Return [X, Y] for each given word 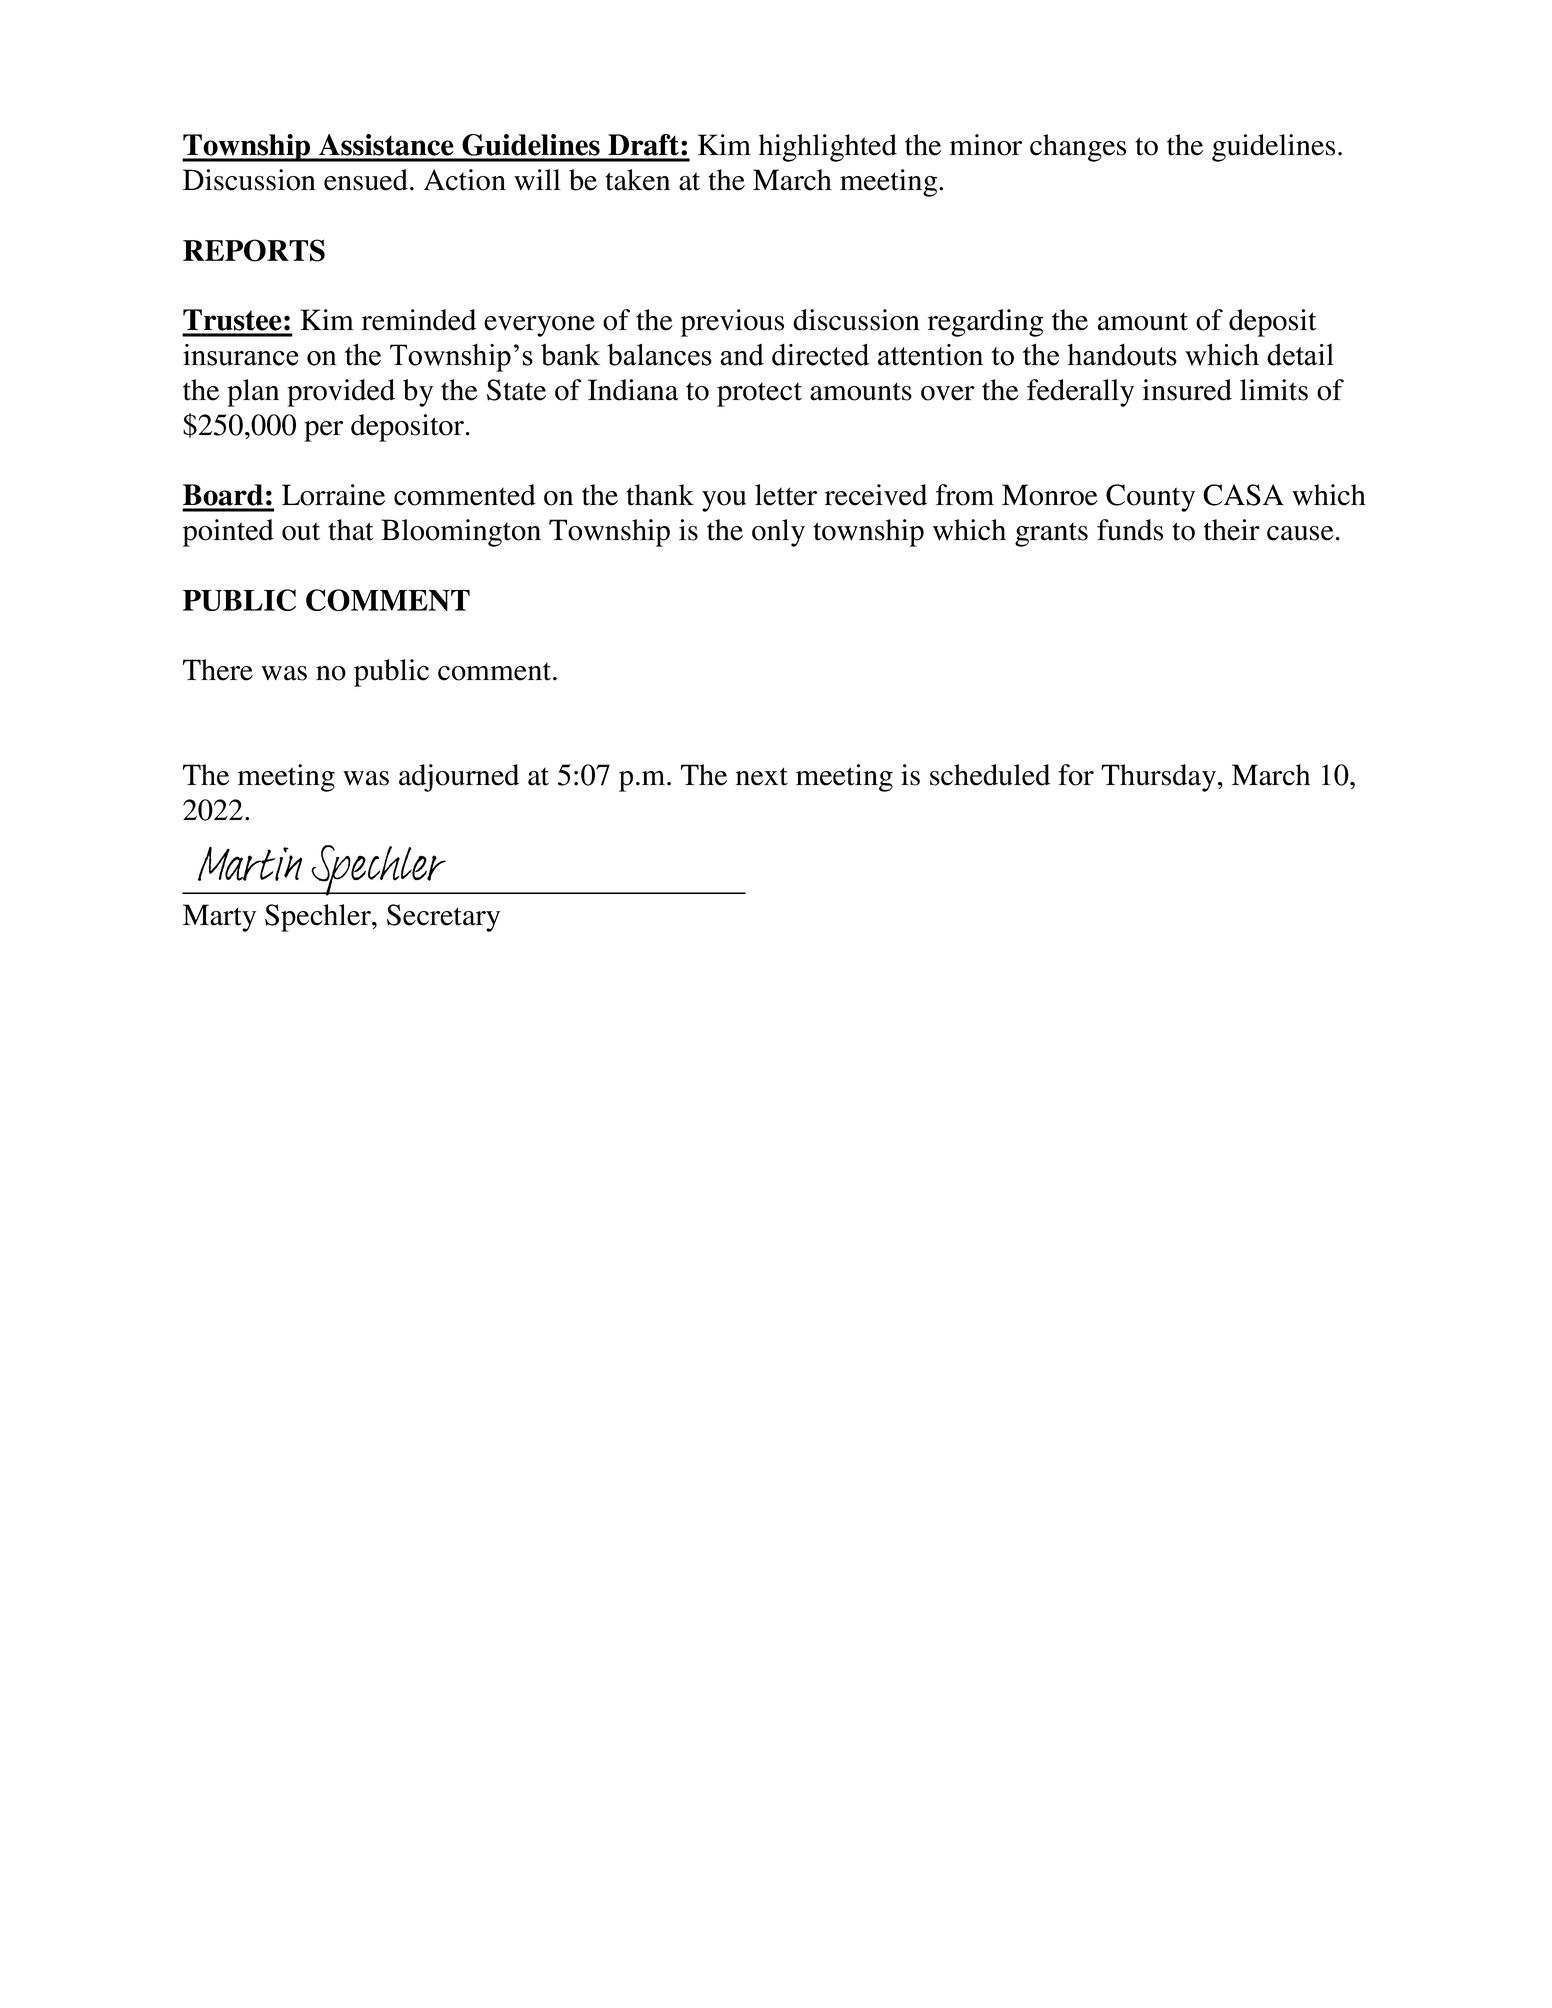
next [762, 776]
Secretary [443, 918]
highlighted [828, 148]
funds [1130, 530]
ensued [366, 180]
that [351, 530]
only [778, 533]
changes [1078, 148]
